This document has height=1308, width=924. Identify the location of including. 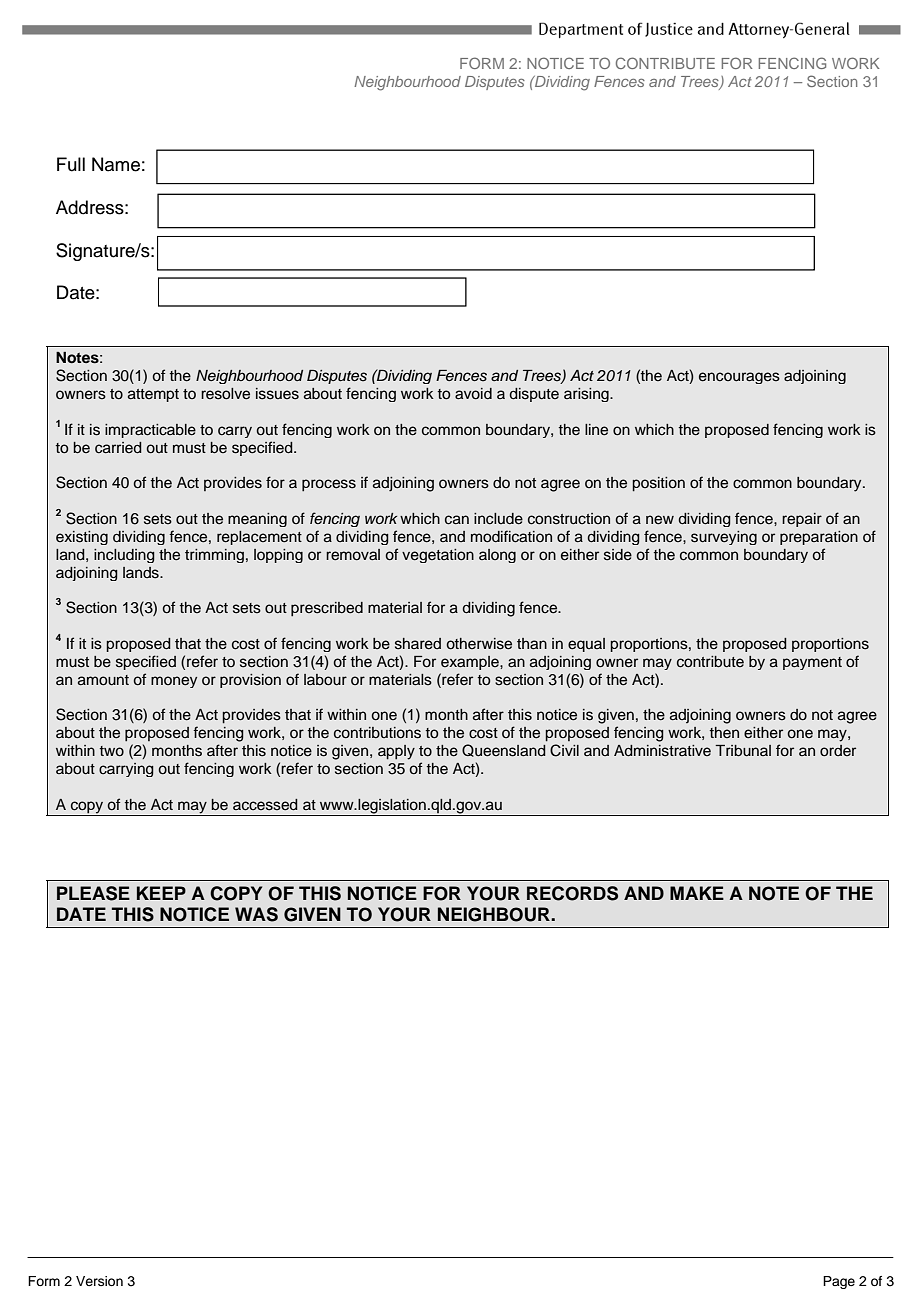
(124, 556).
